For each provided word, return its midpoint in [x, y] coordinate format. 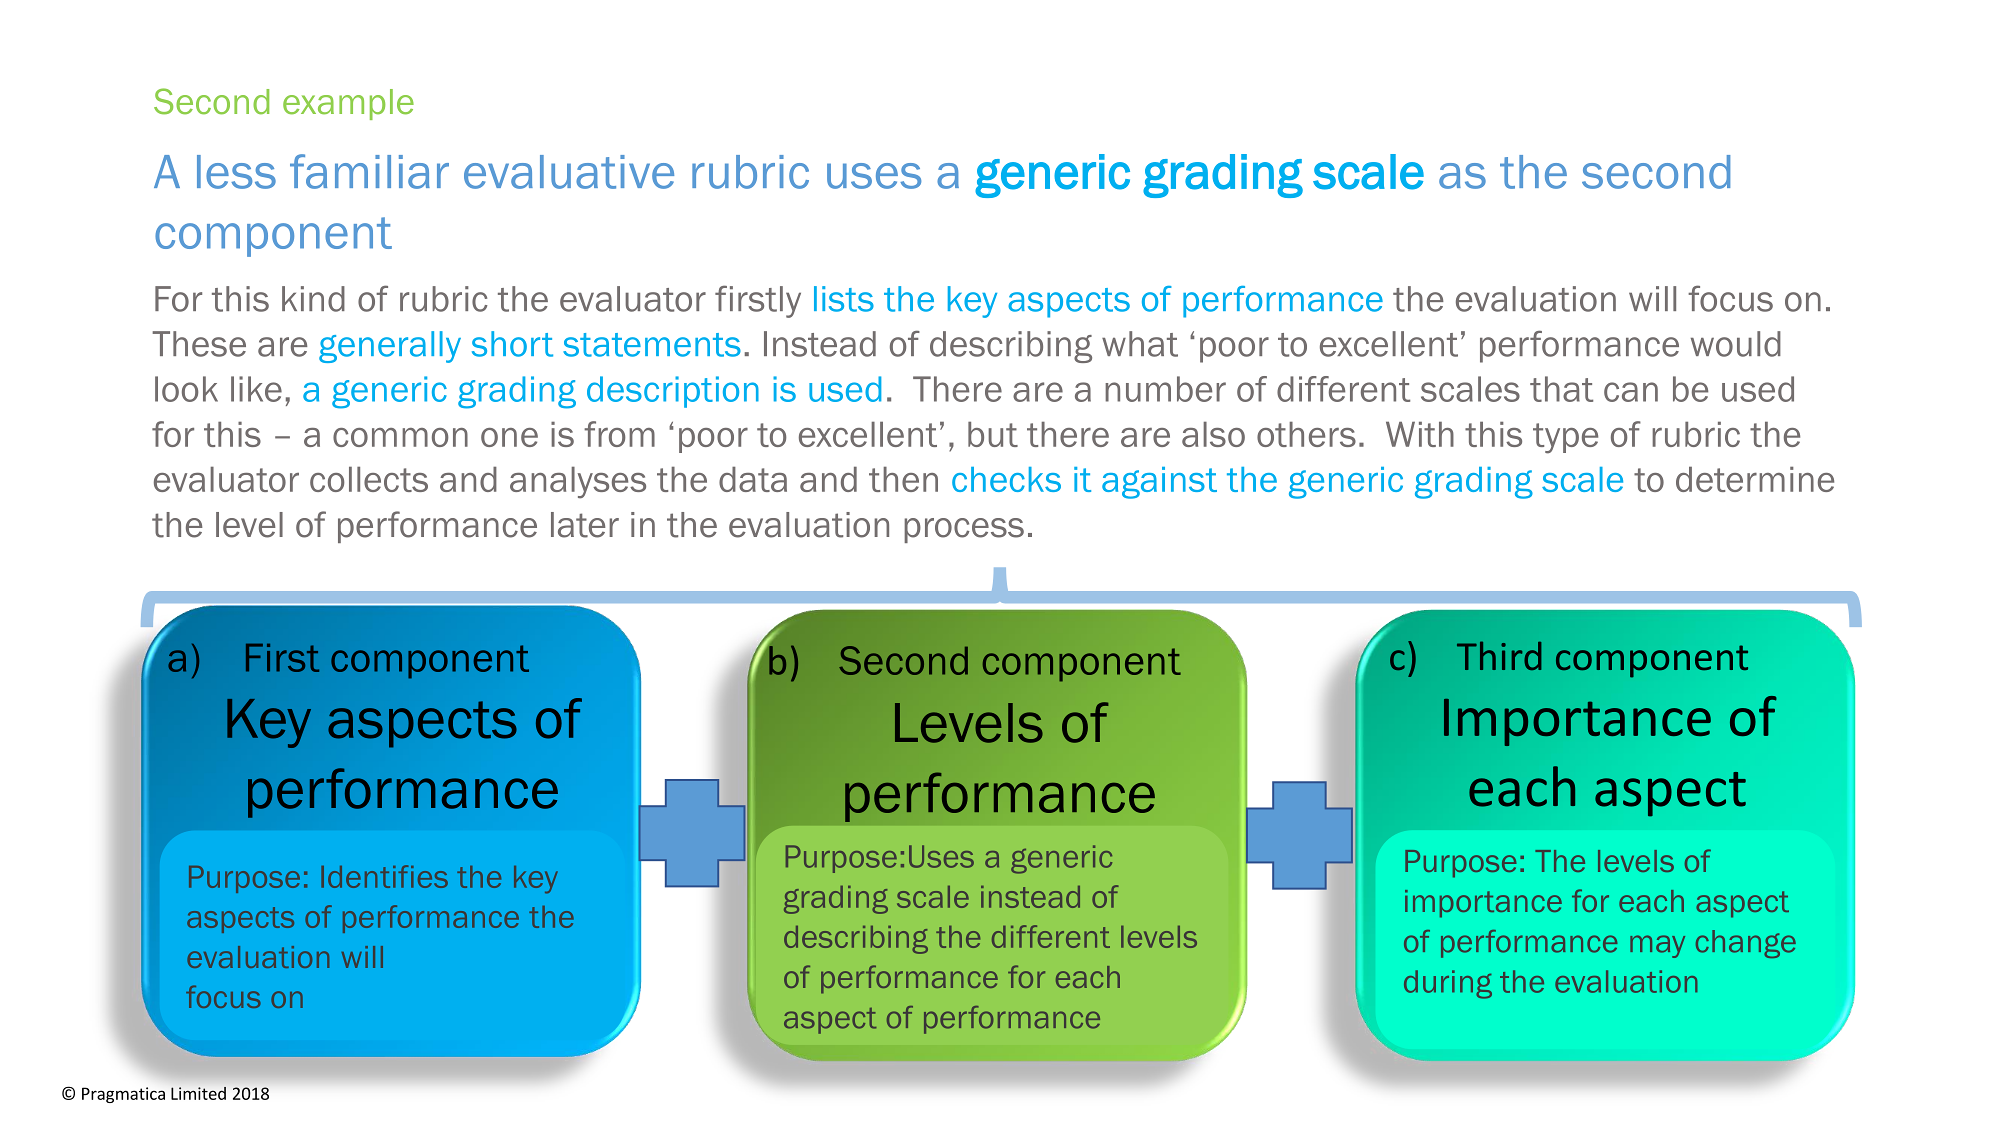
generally [390, 347]
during [1448, 984]
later [585, 525]
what [1140, 344]
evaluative [569, 172]
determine [1755, 479]
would [1736, 344]
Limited [198, 1093]
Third [1499, 655]
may [1657, 946]
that [1561, 389]
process [964, 530]
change [1746, 944]
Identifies [384, 876]
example [348, 104]
